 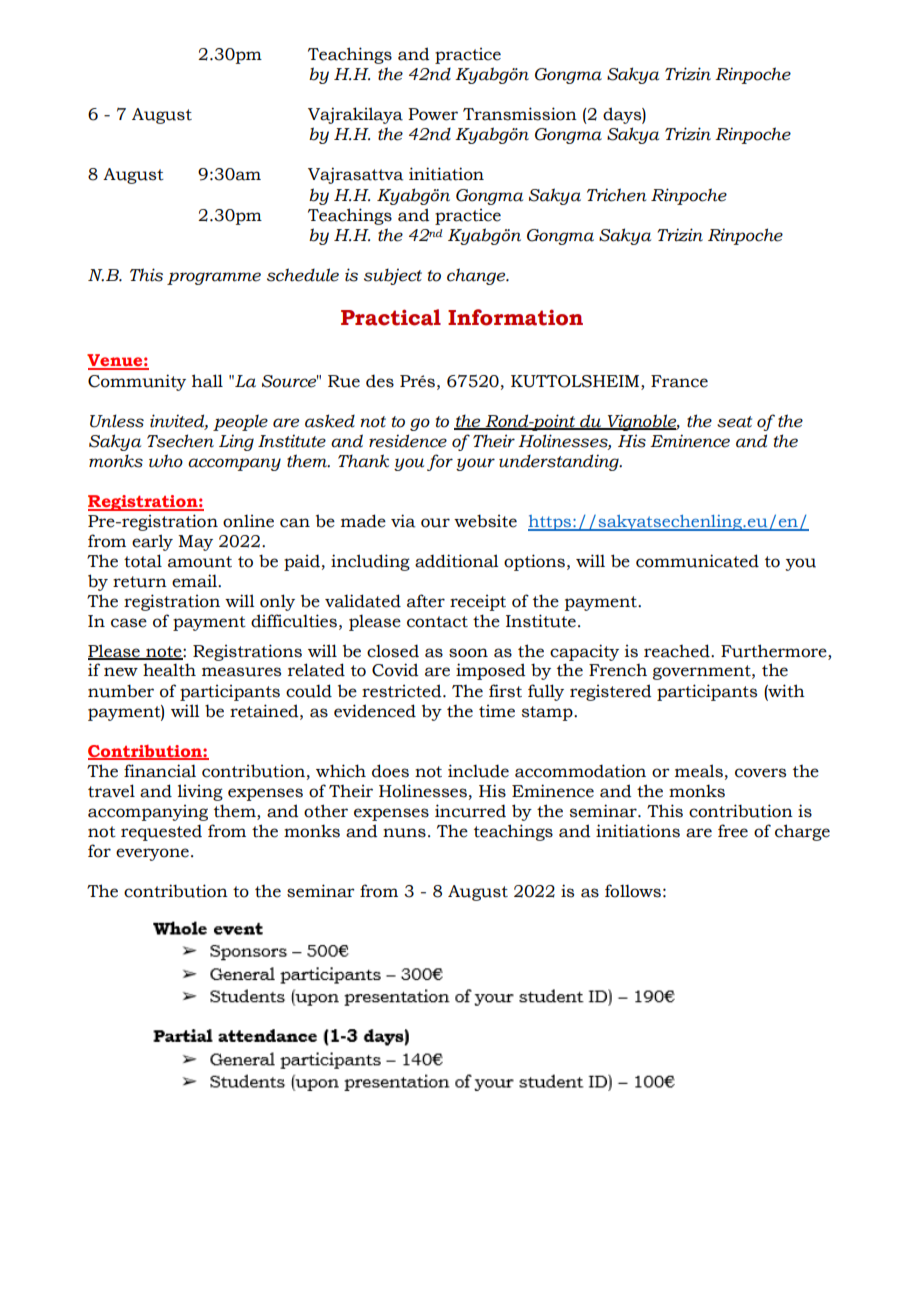 I want to click on your, so click(x=475, y=464).
